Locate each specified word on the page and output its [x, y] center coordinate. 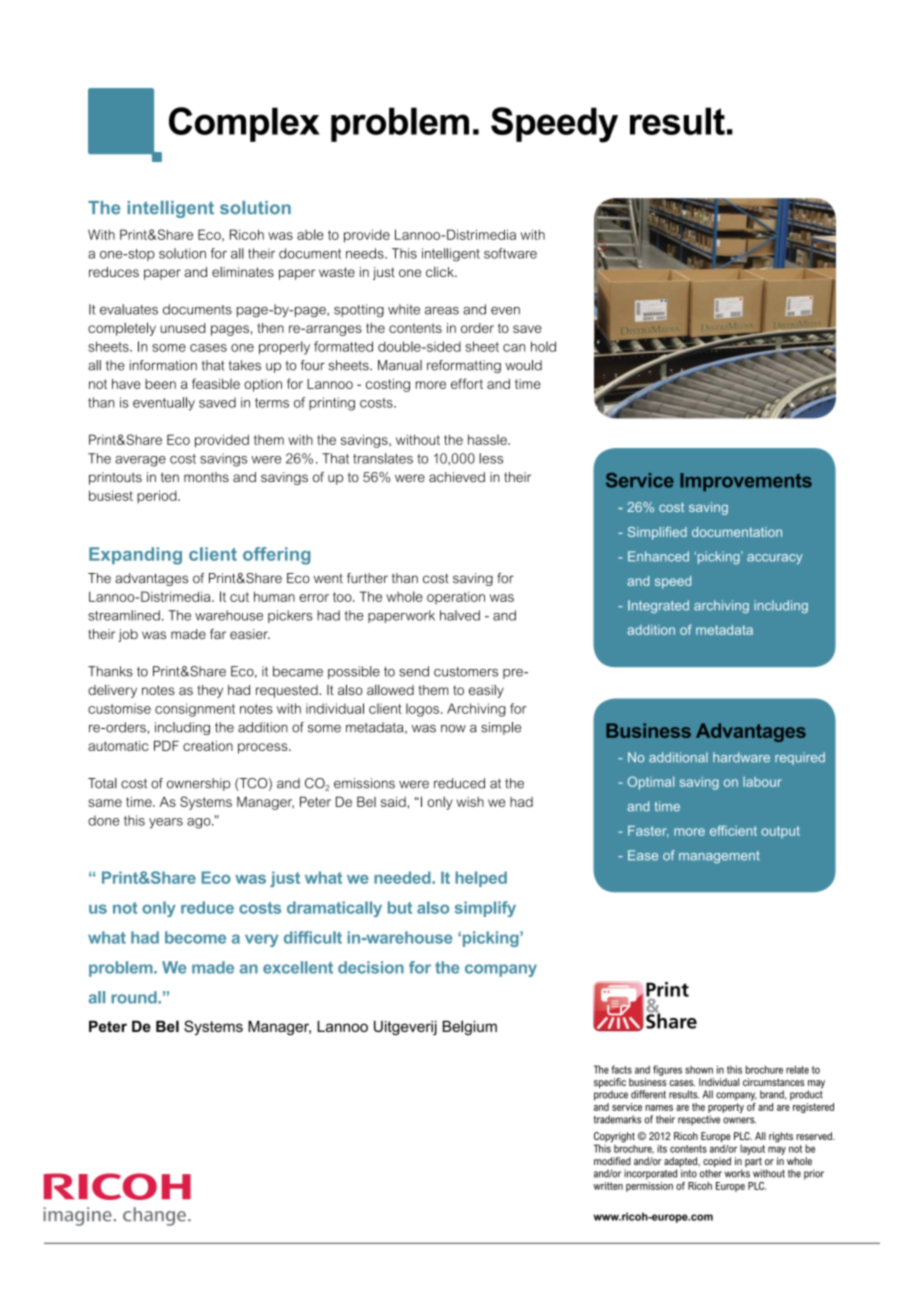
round [135, 997]
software [510, 253]
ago [200, 823]
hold [543, 346]
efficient [733, 830]
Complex [244, 124]
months [206, 477]
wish [470, 802]
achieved [457, 477]
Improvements [746, 482]
